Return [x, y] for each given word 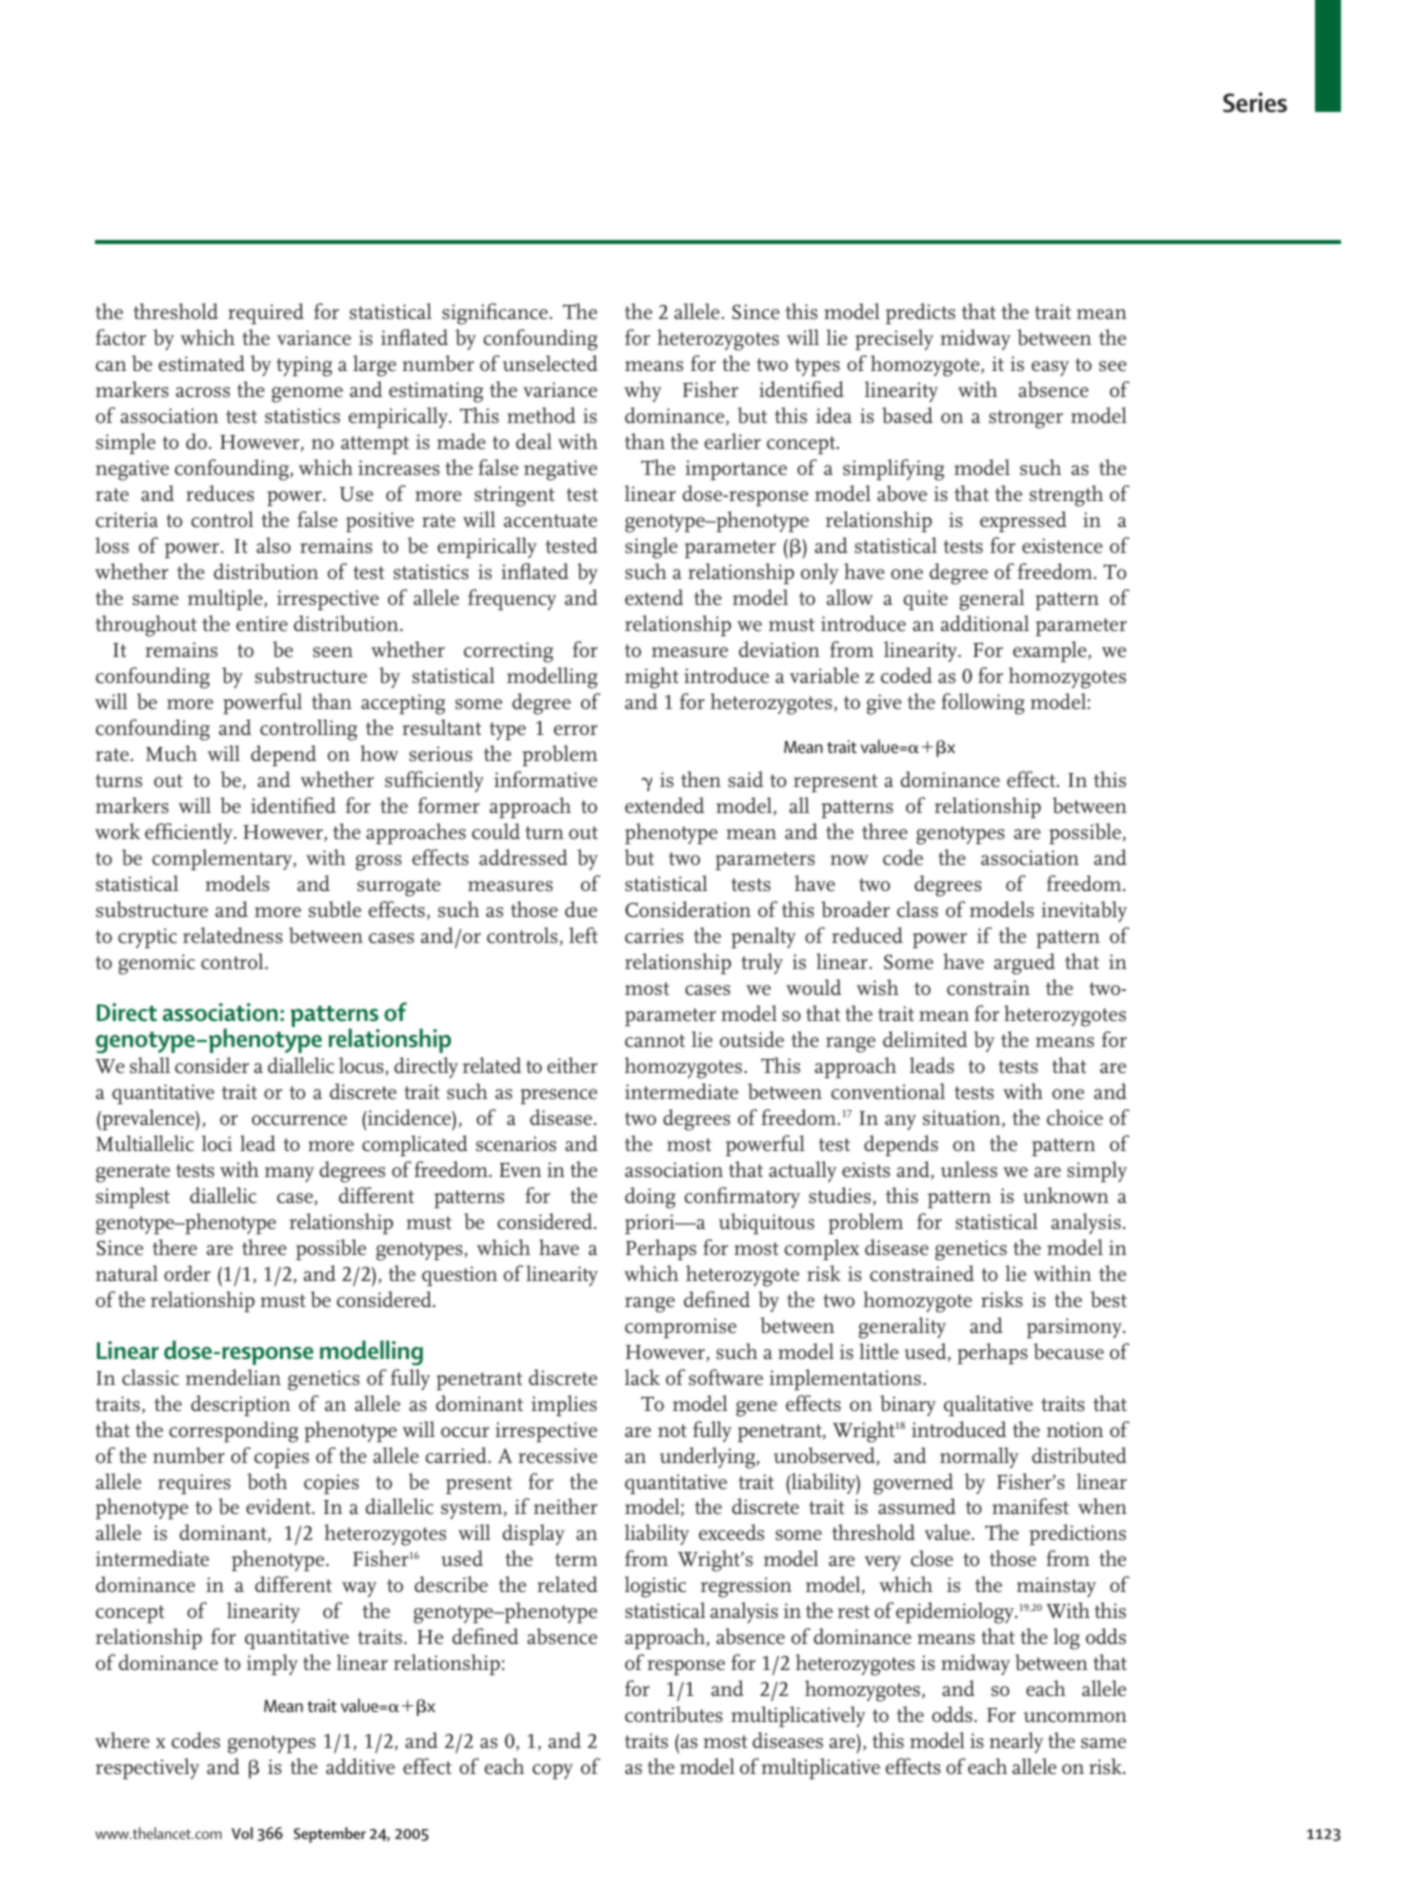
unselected [550, 363]
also [274, 545]
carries [654, 935]
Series [1255, 102]
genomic [156, 964]
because [1068, 1351]
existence [1062, 546]
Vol [242, 1833]
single [651, 548]
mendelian [233, 1377]
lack [642, 1377]
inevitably [1084, 911]
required [266, 313]
